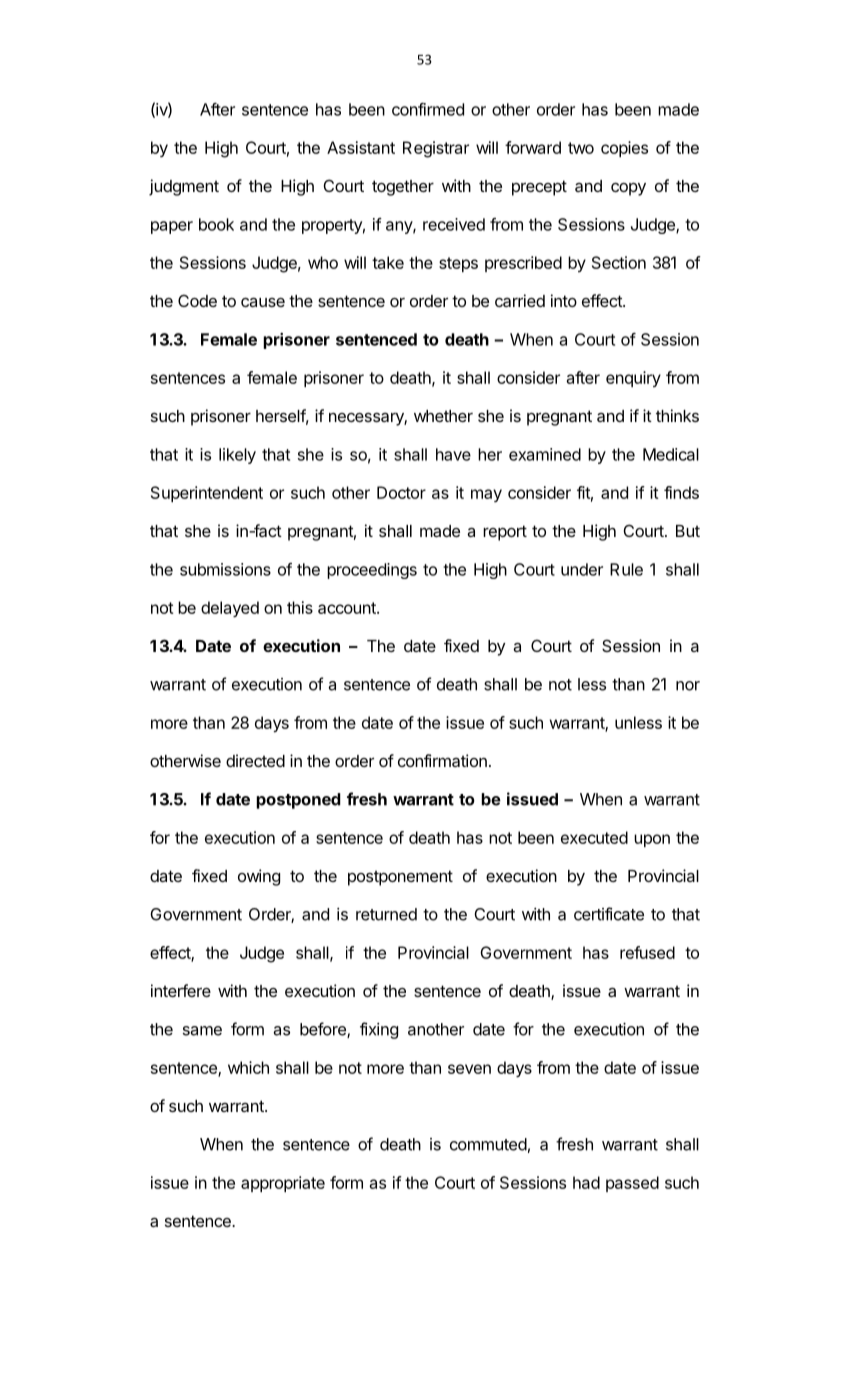 The image size is (849, 1400). What do you see at coordinates (688, 686) in the screenshot?
I see `nor` at bounding box center [688, 686].
